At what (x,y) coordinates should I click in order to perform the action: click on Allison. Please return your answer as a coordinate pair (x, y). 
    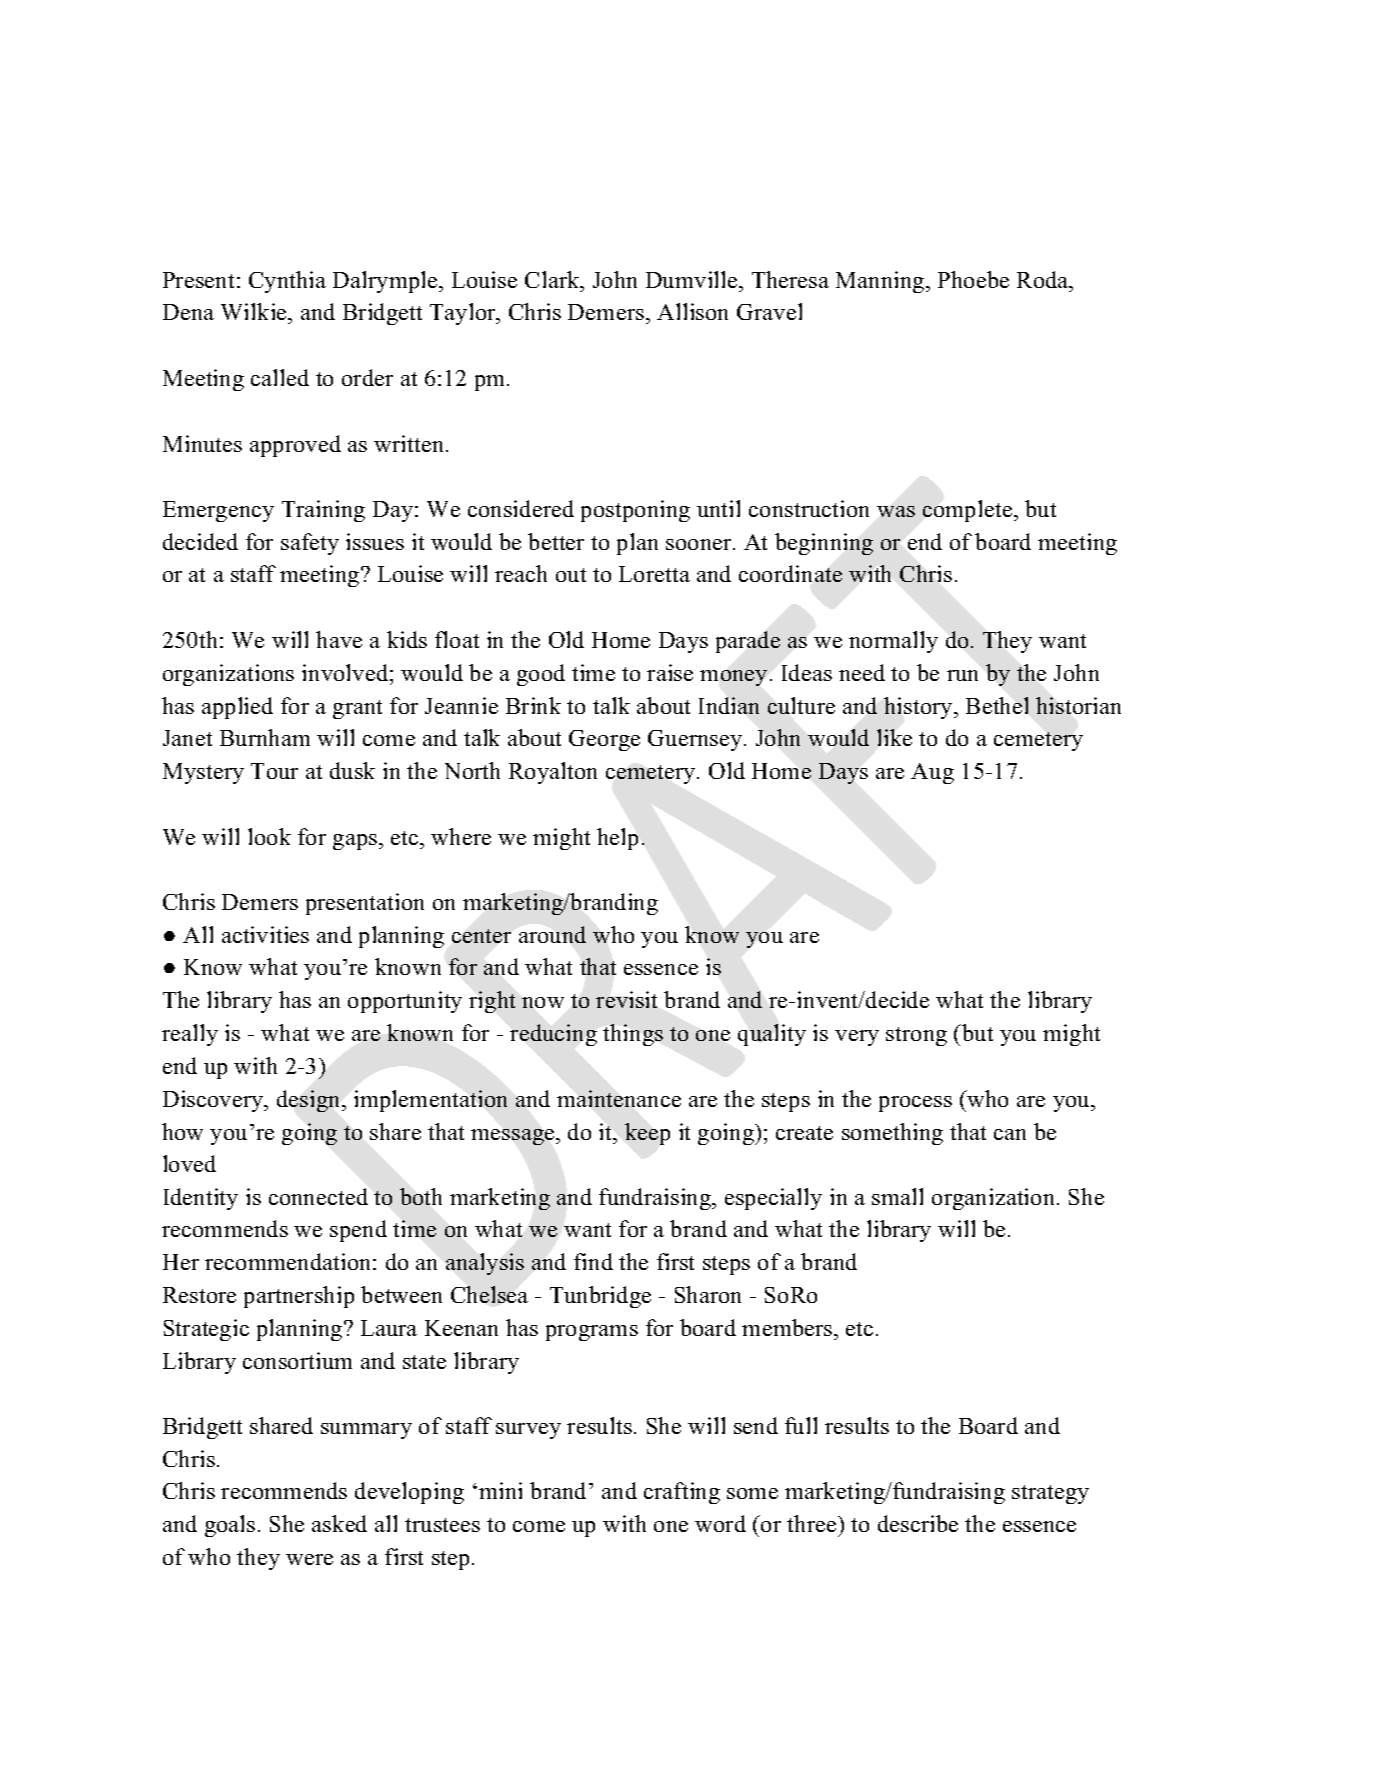
    Looking at the image, I should click on (692, 311).
